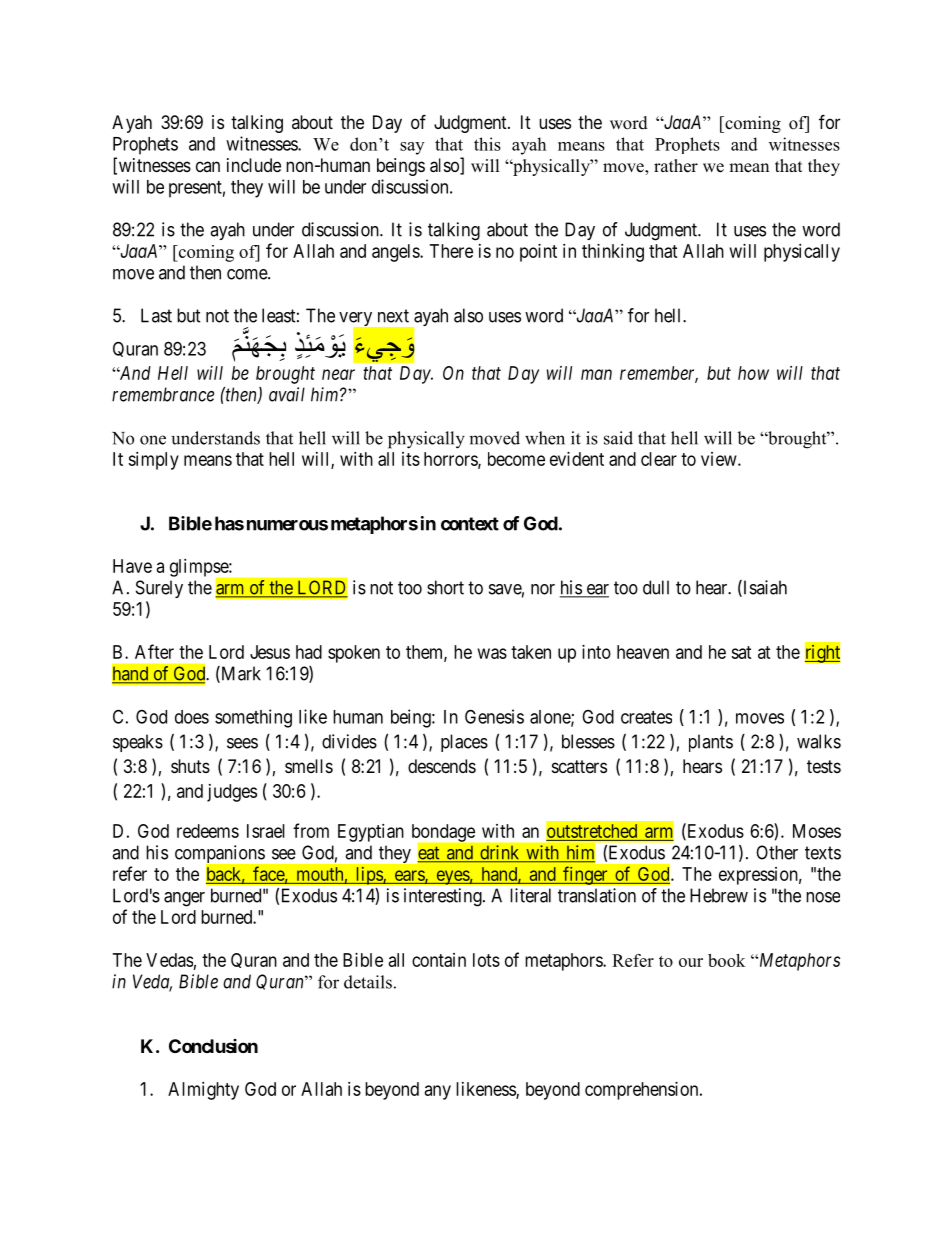  What do you see at coordinates (487, 144) in the document?
I see `this` at bounding box center [487, 144].
